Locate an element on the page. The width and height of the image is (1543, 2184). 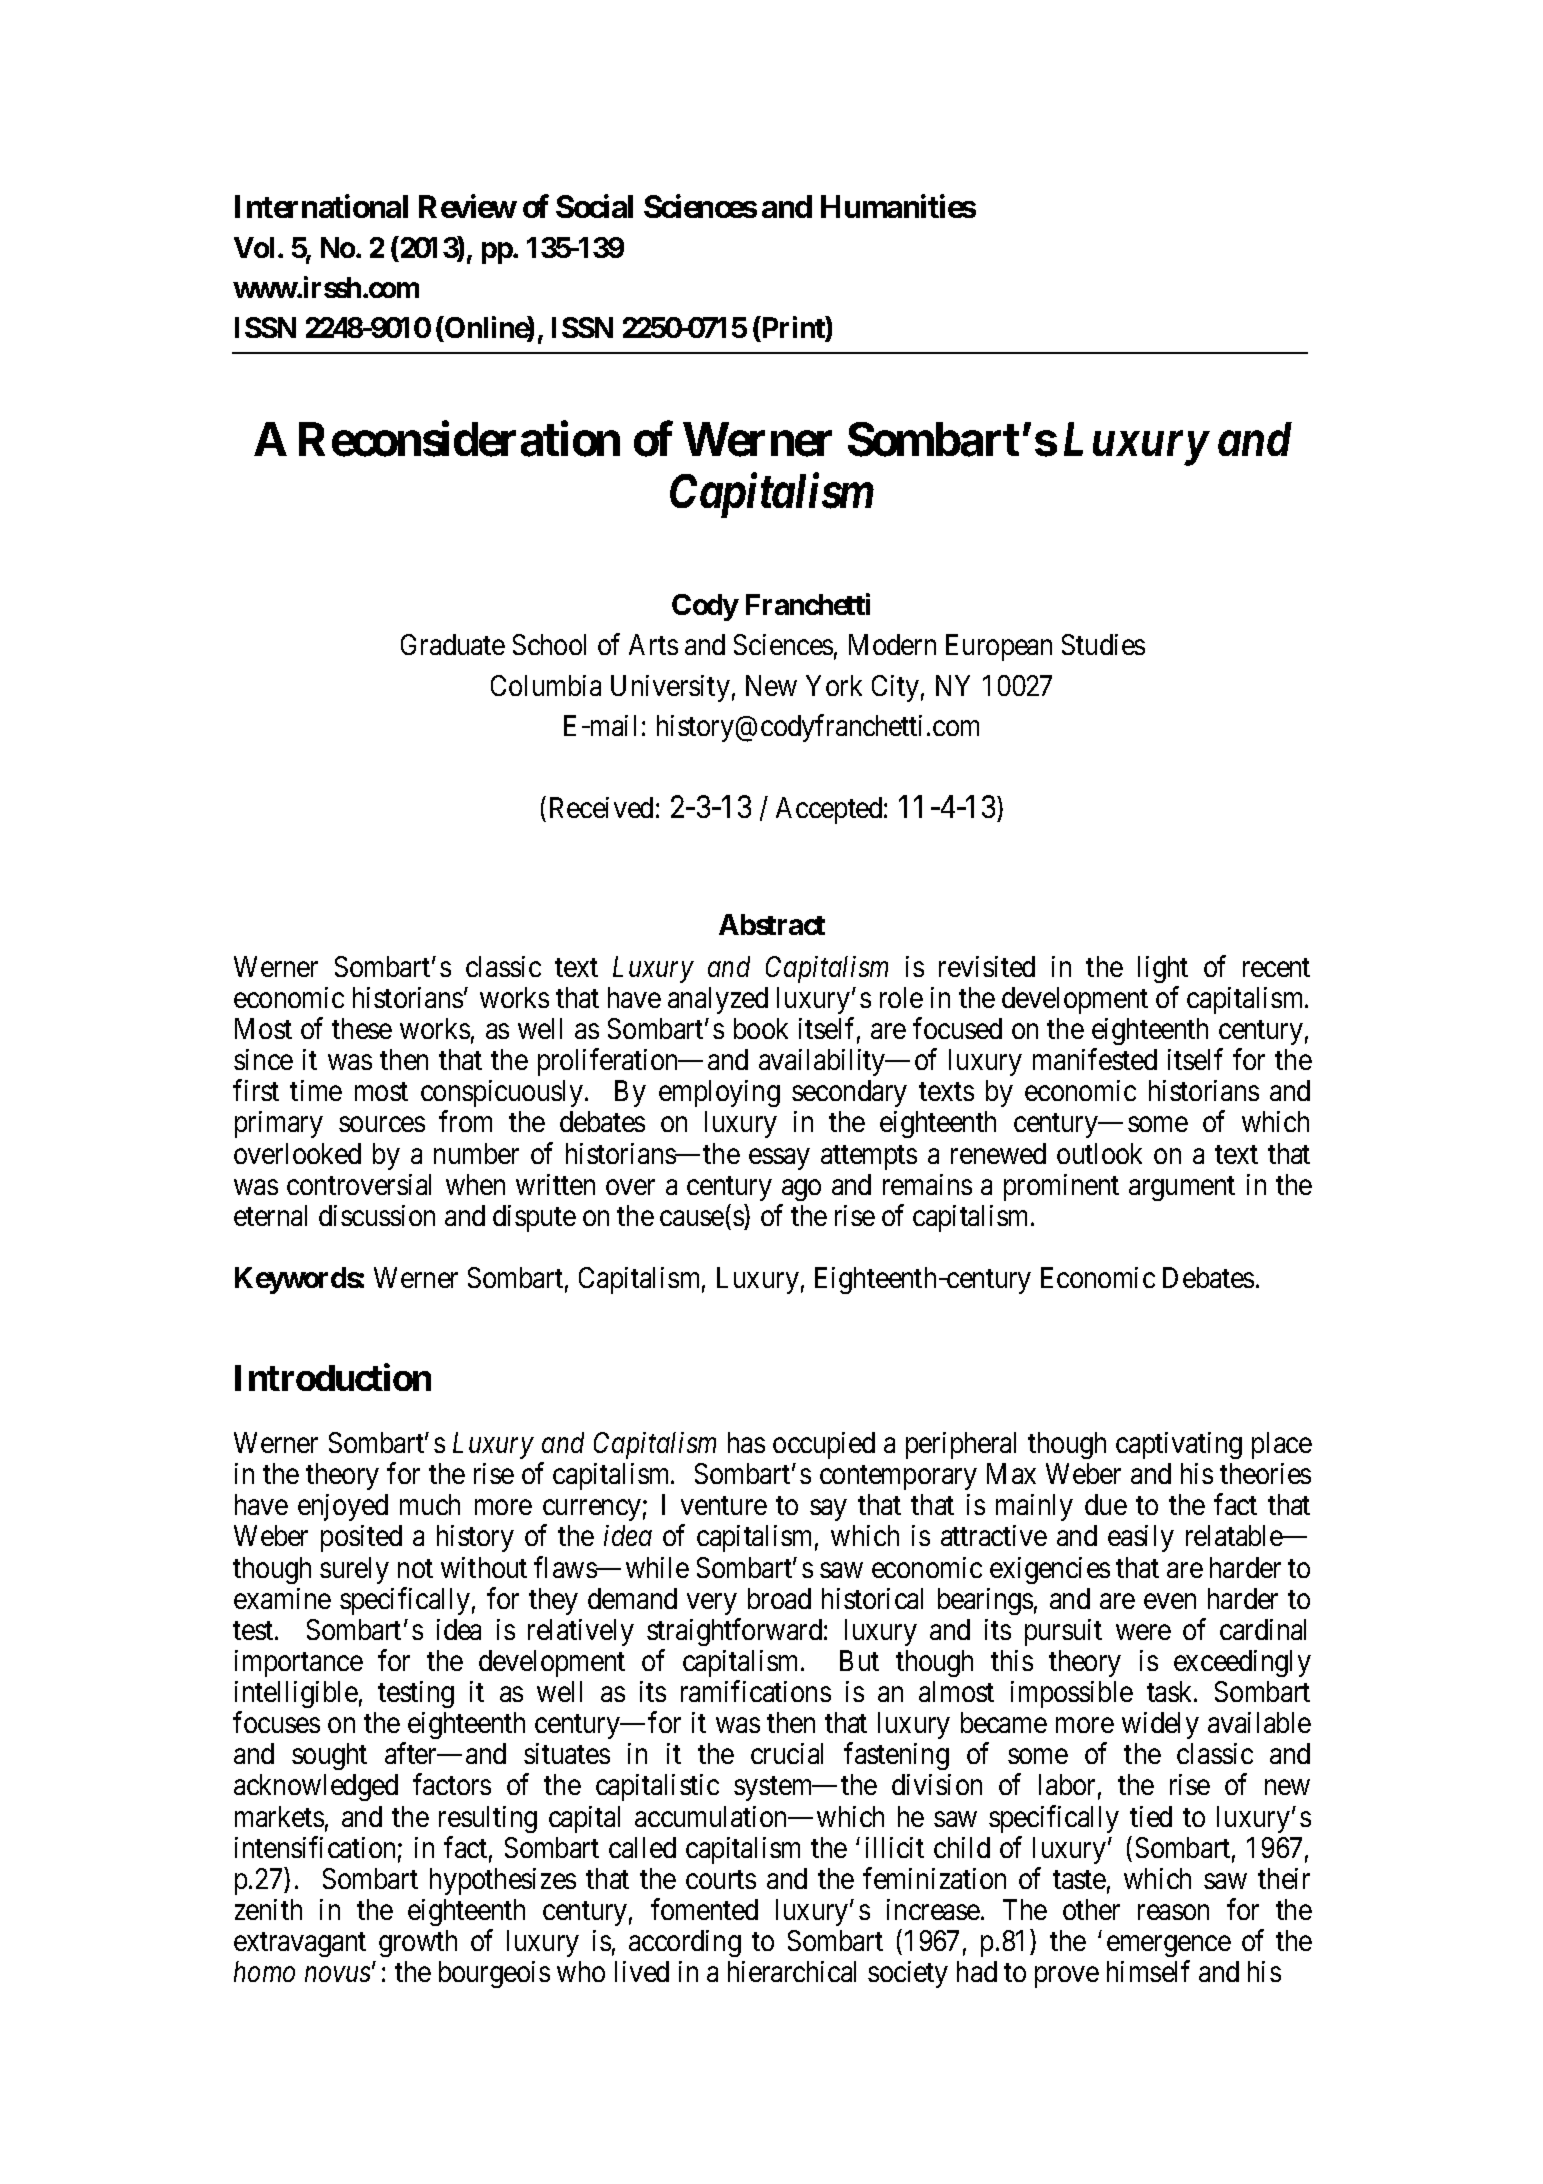
employing is located at coordinates (719, 1093).
